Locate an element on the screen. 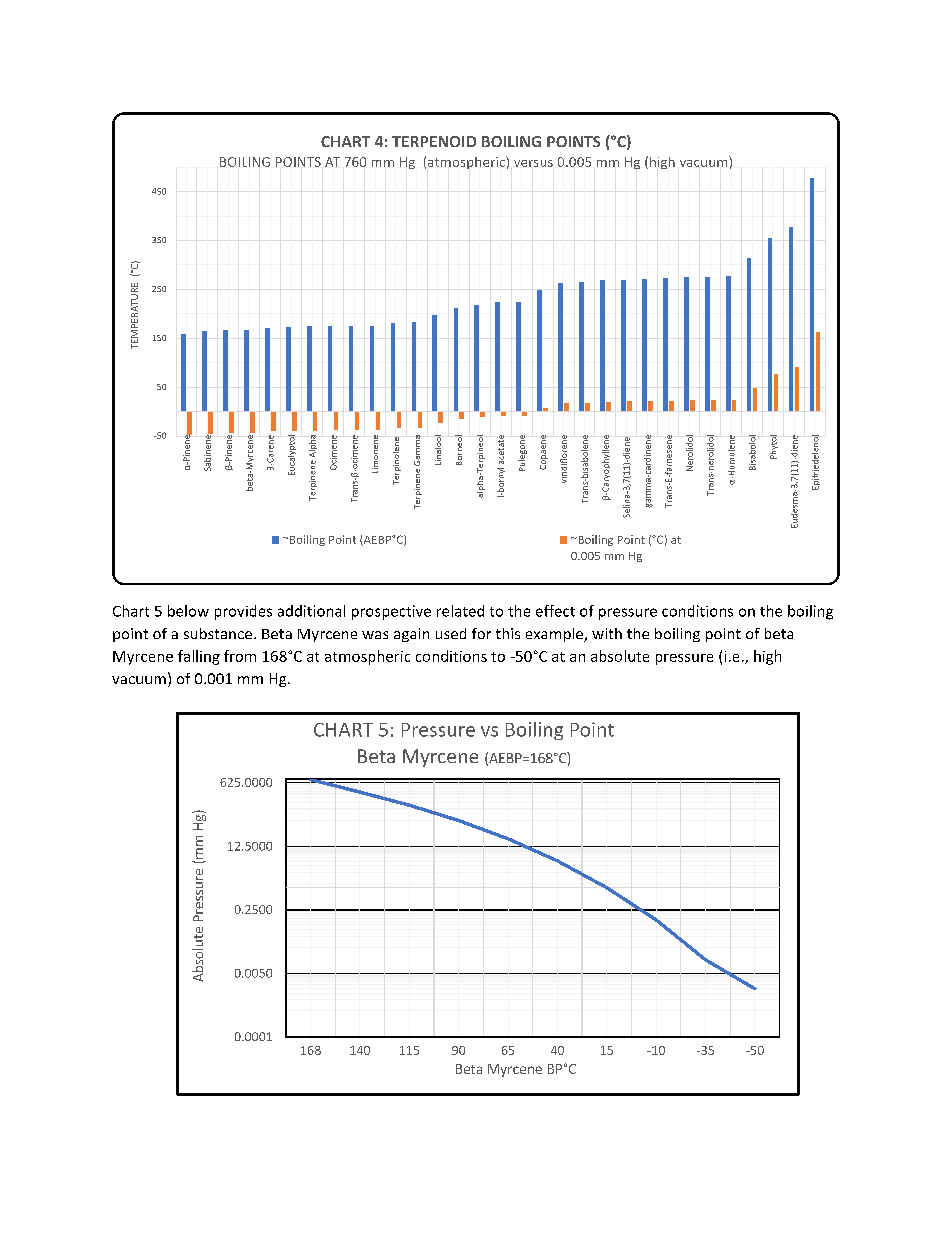 The image size is (952, 1233). prospective is located at coordinates (391, 612).
